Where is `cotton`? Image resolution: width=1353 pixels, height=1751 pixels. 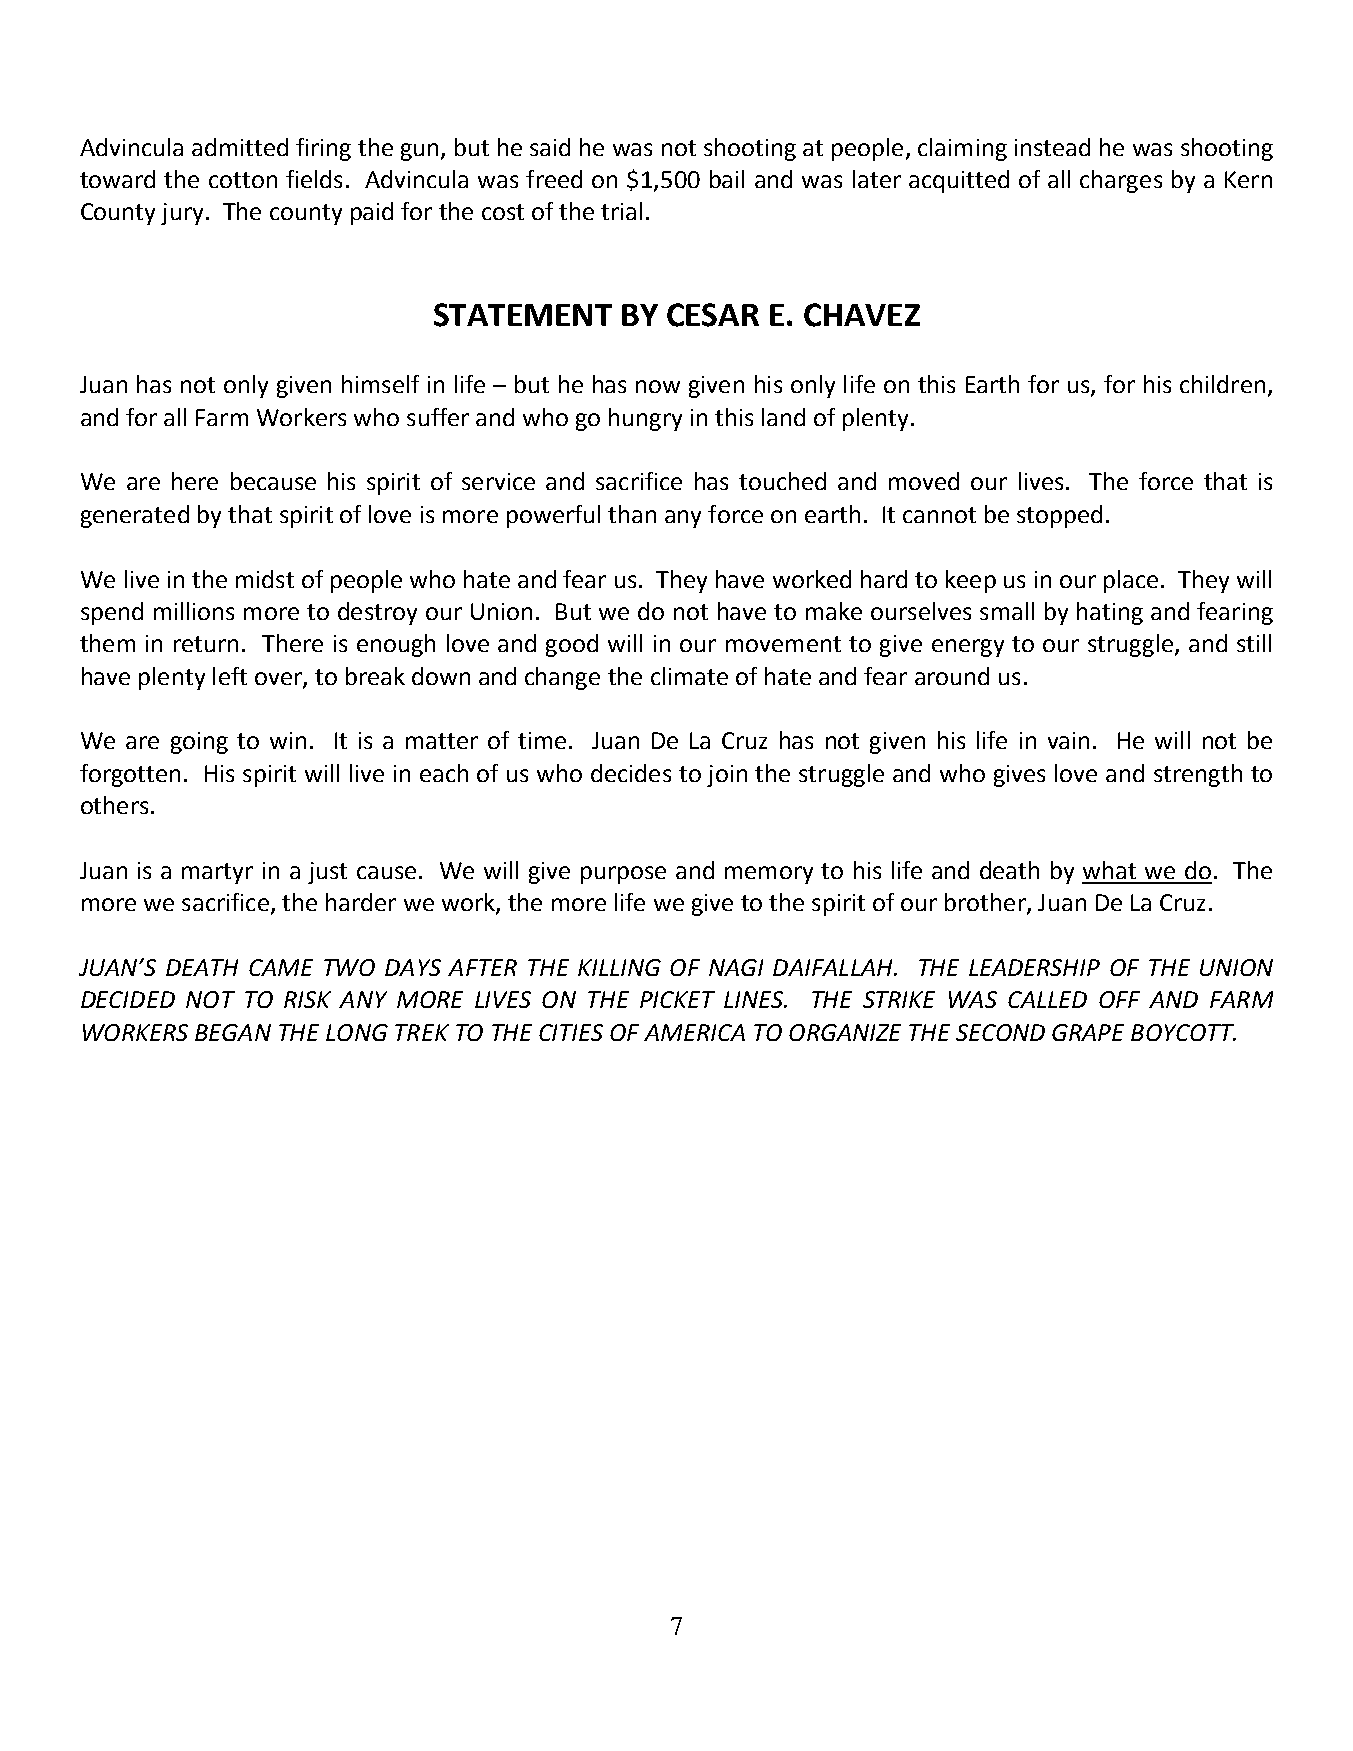 cotton is located at coordinates (243, 180).
